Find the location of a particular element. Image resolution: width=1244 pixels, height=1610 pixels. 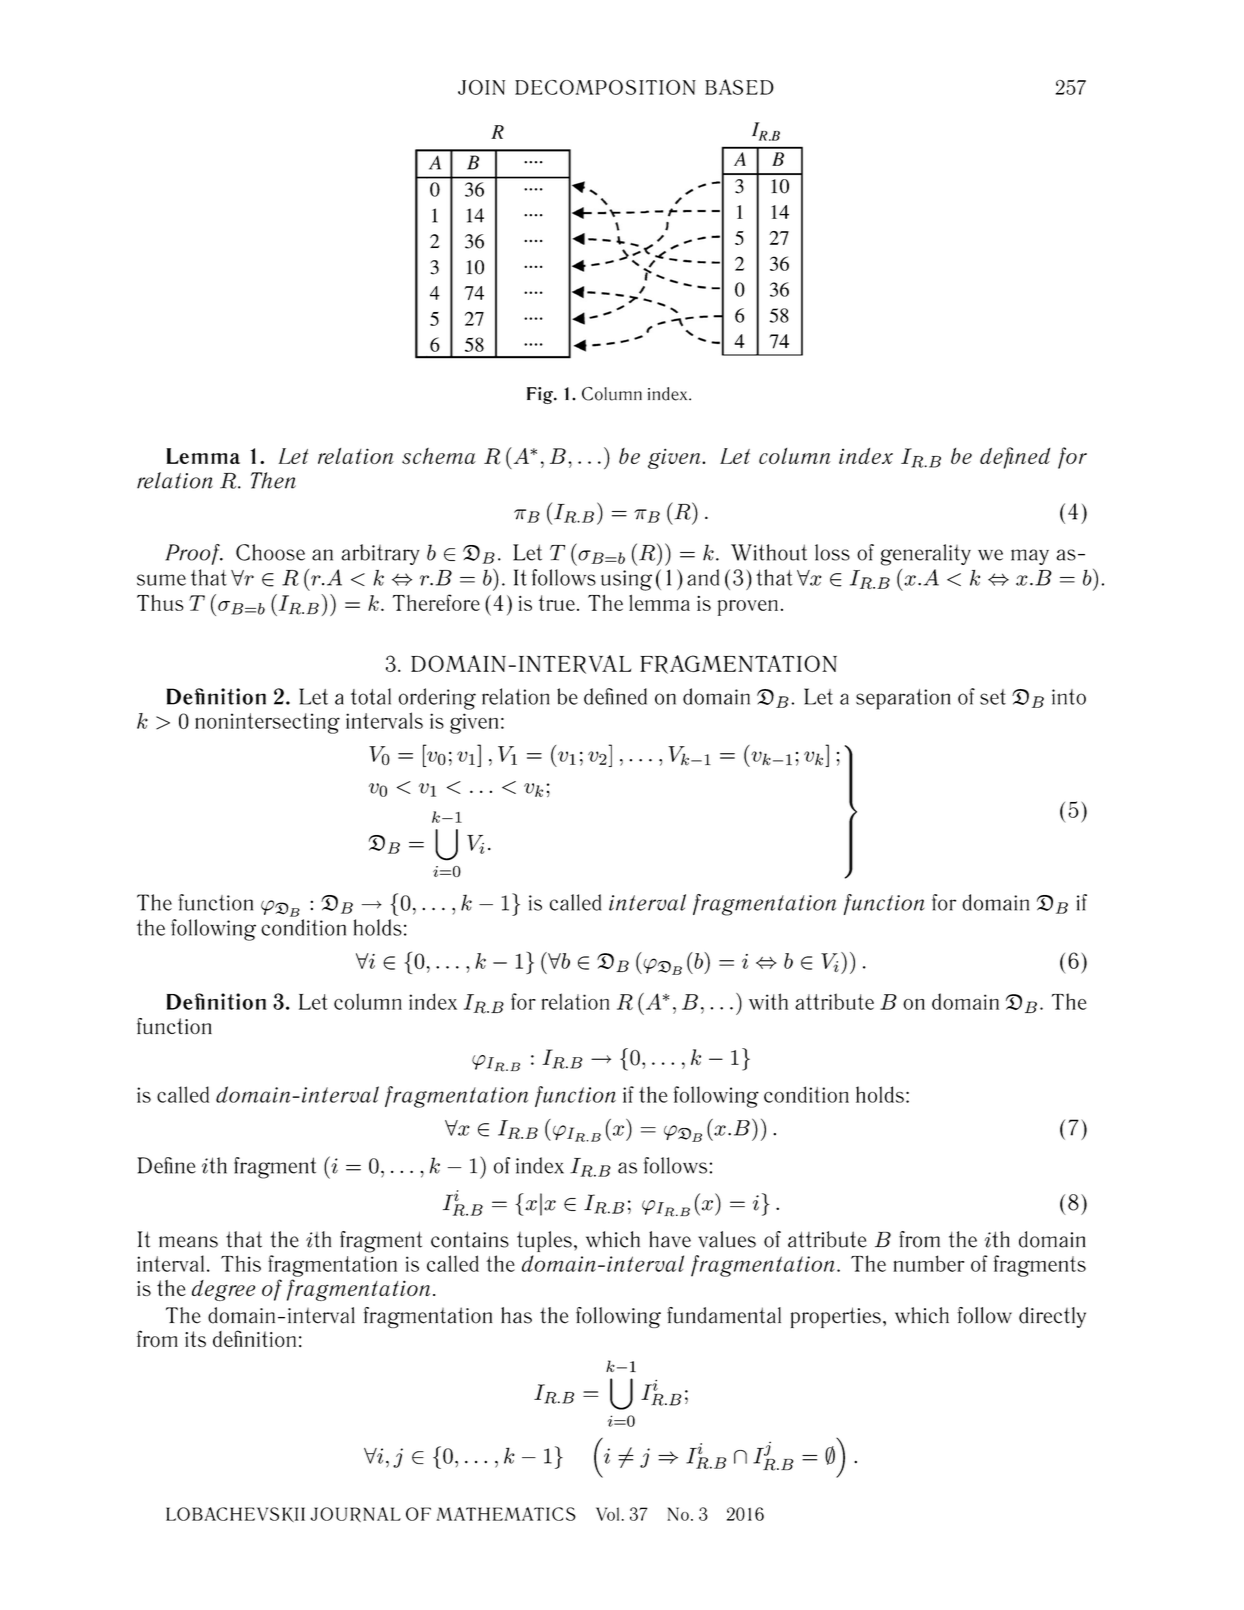

BASED is located at coordinates (739, 87).
